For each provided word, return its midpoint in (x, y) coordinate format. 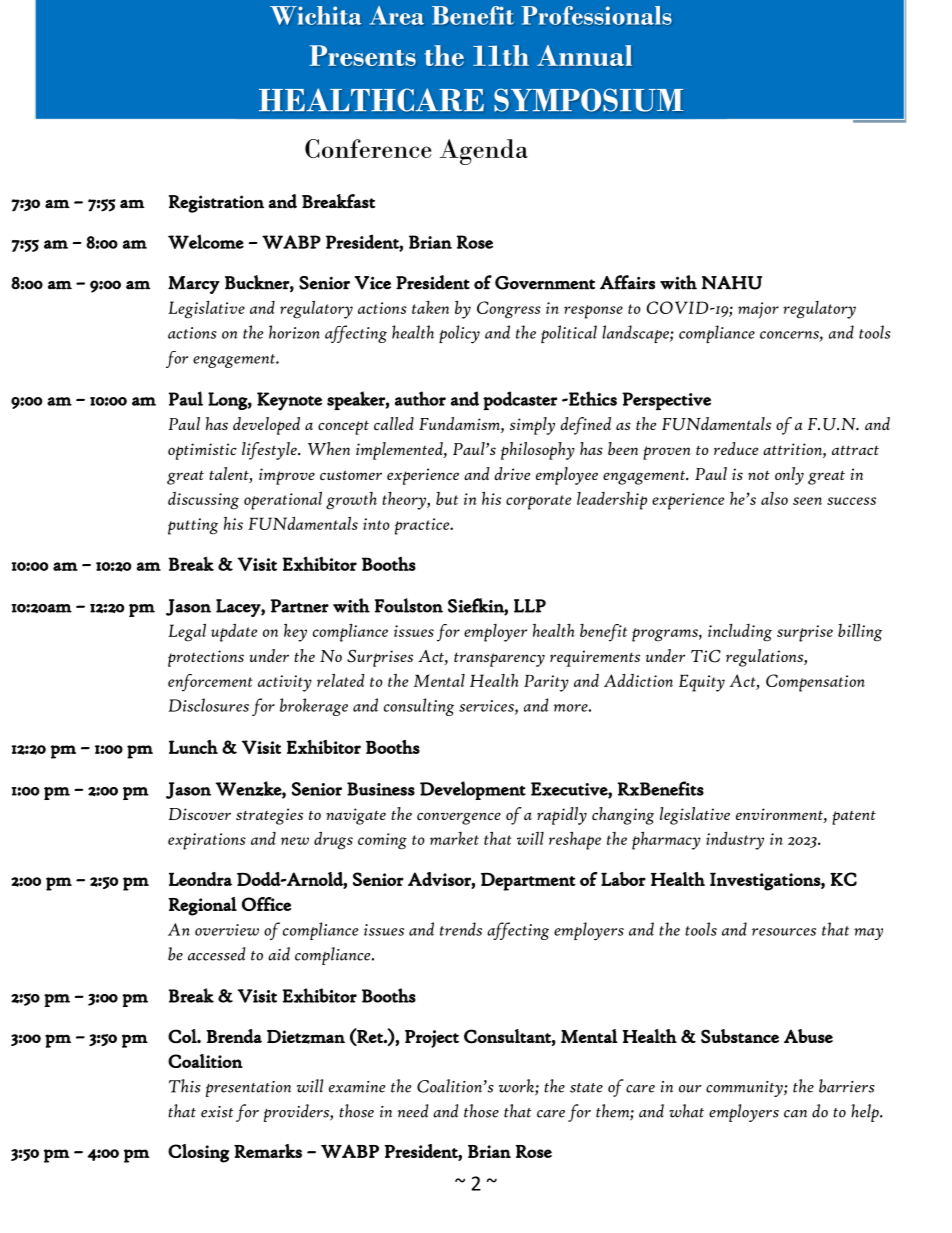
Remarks (268, 1151)
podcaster (520, 400)
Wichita (315, 15)
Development (473, 790)
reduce (735, 448)
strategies (269, 816)
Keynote (289, 401)
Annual (584, 55)
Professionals (596, 15)
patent (854, 817)
